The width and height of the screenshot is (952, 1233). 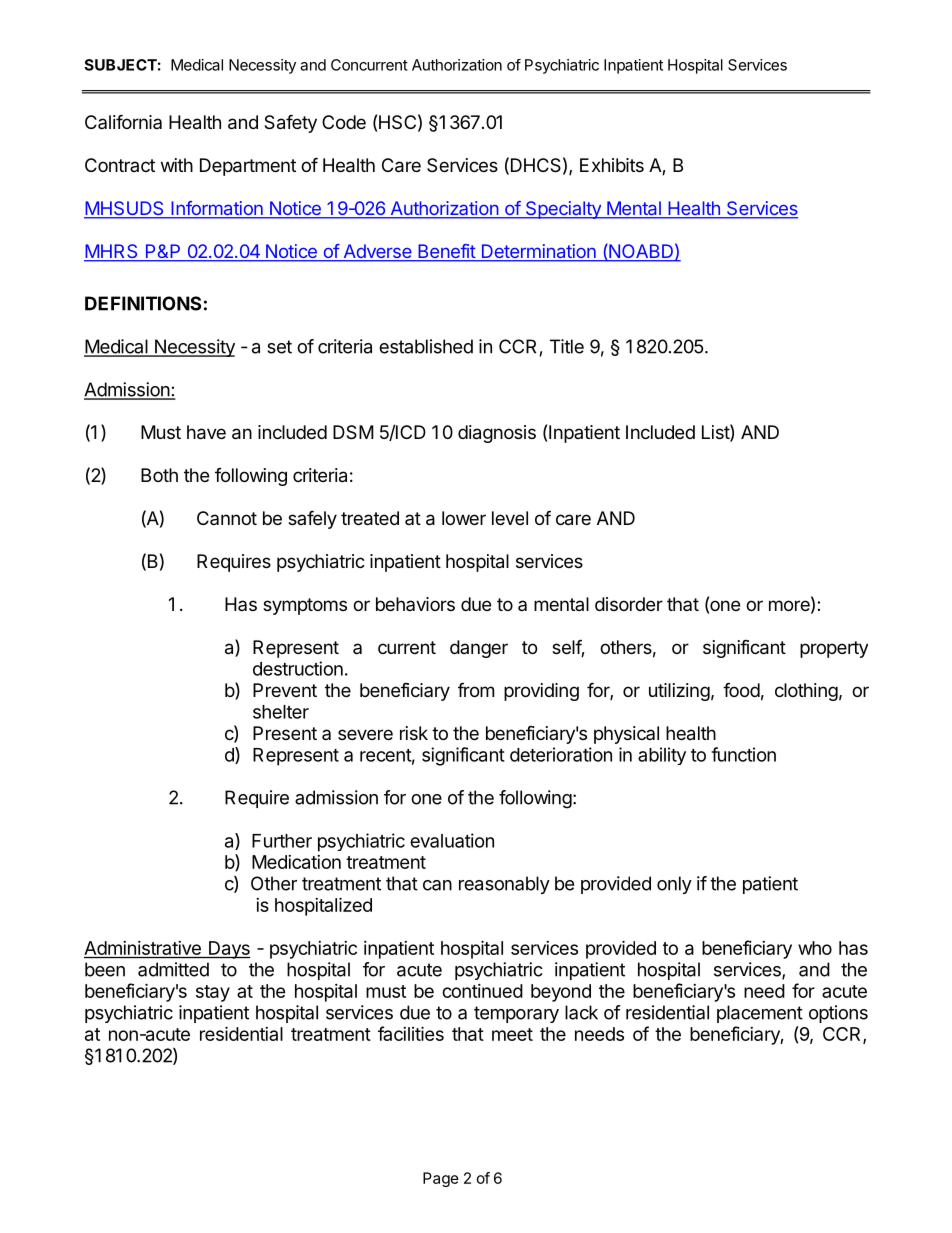 What do you see at coordinates (213, 993) in the screenshot?
I see `stay` at bounding box center [213, 993].
